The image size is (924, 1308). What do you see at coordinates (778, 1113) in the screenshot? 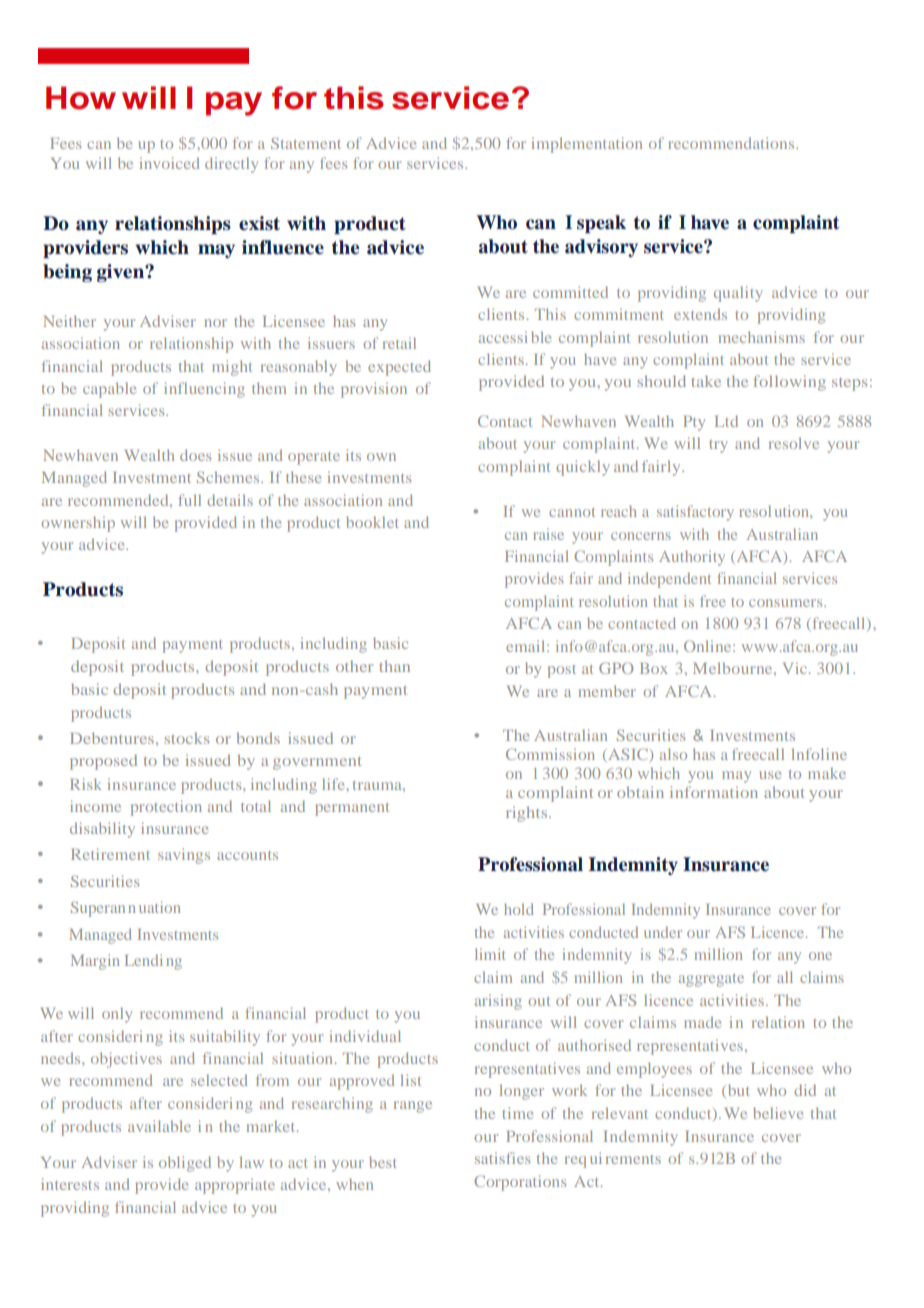
I see `believe` at bounding box center [778, 1113].
